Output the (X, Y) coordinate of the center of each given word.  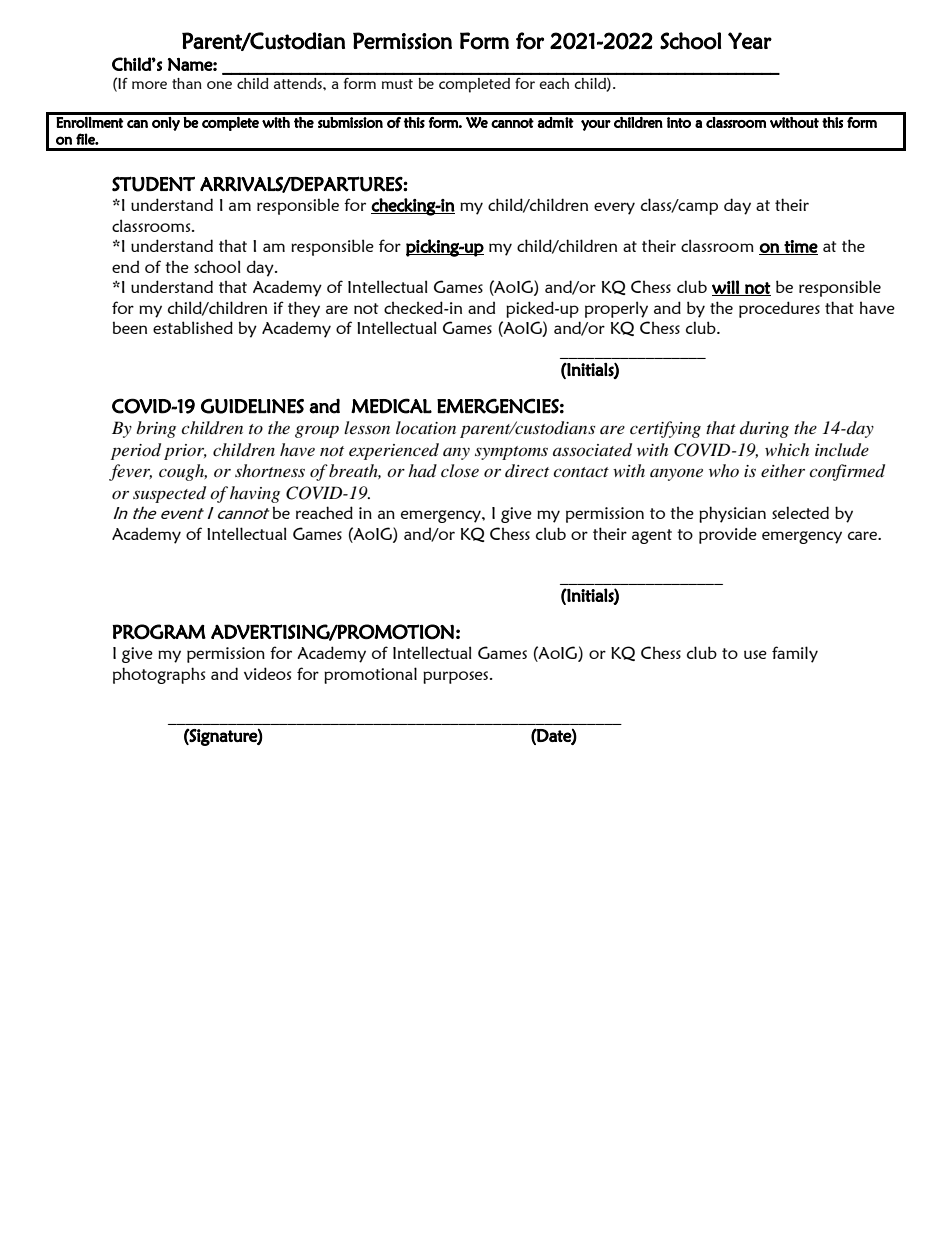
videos (267, 673)
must (397, 84)
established (193, 327)
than (187, 83)
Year (750, 40)
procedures (779, 309)
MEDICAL (391, 406)
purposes (457, 677)
